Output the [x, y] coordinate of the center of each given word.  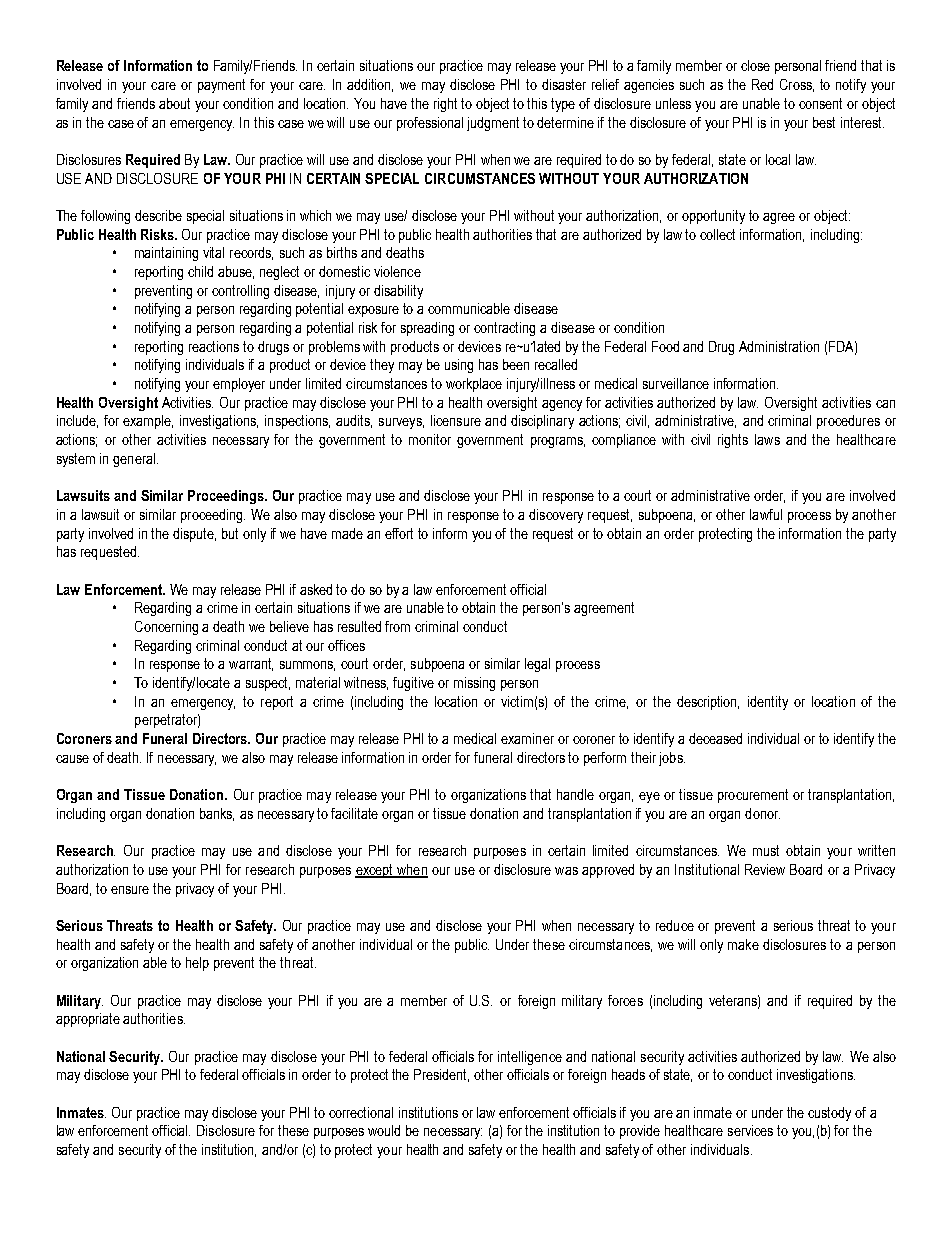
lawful [766, 514]
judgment [493, 124]
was [566, 871]
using [459, 366]
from [397, 626]
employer [239, 385]
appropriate [88, 1020]
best [824, 122]
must [766, 850]
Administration [779, 346]
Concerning [166, 628]
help [197, 964]
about [174, 103]
